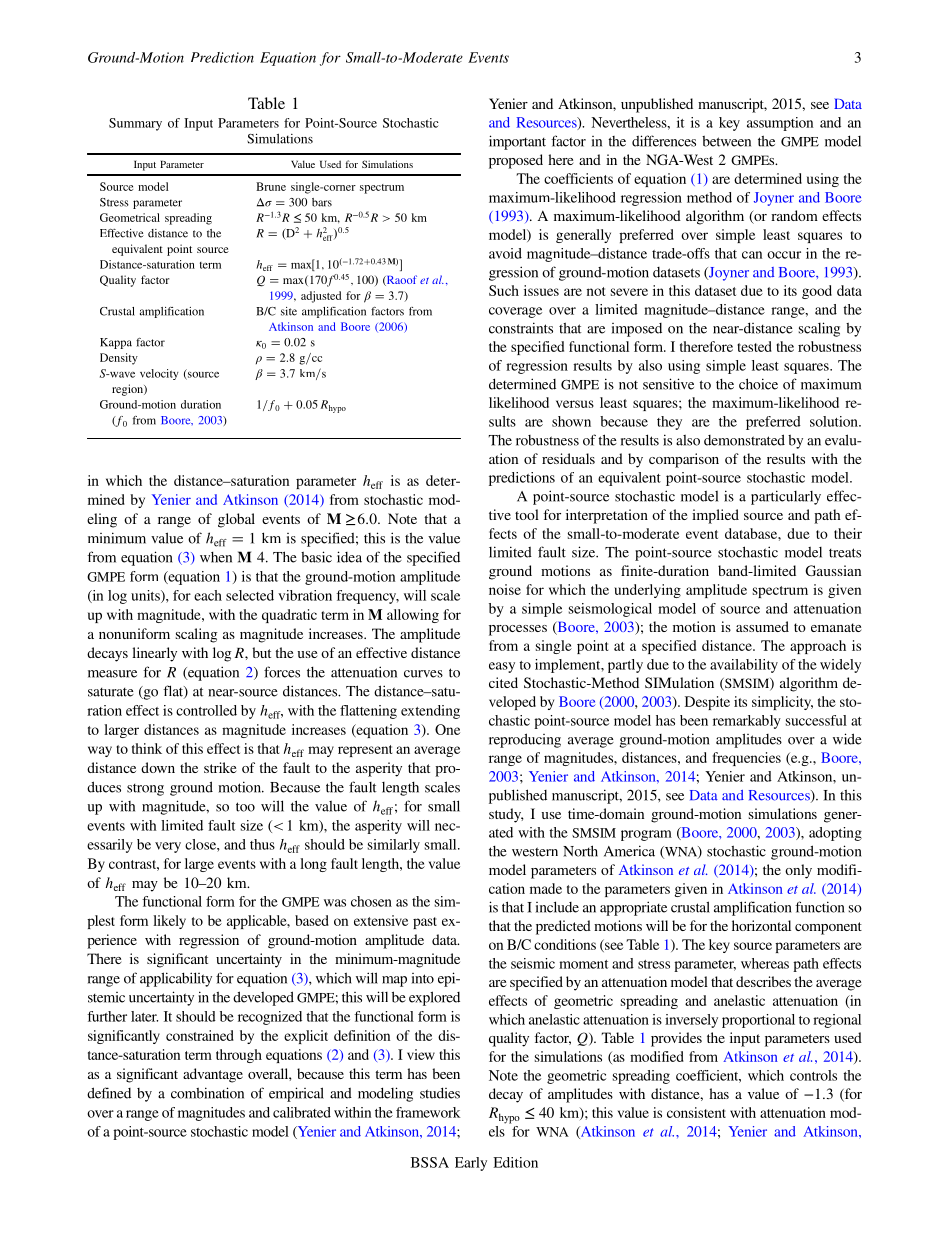 Image resolution: width=952 pixels, height=1233 pixels. What do you see at coordinates (147, 748) in the screenshot?
I see `think` at bounding box center [147, 748].
